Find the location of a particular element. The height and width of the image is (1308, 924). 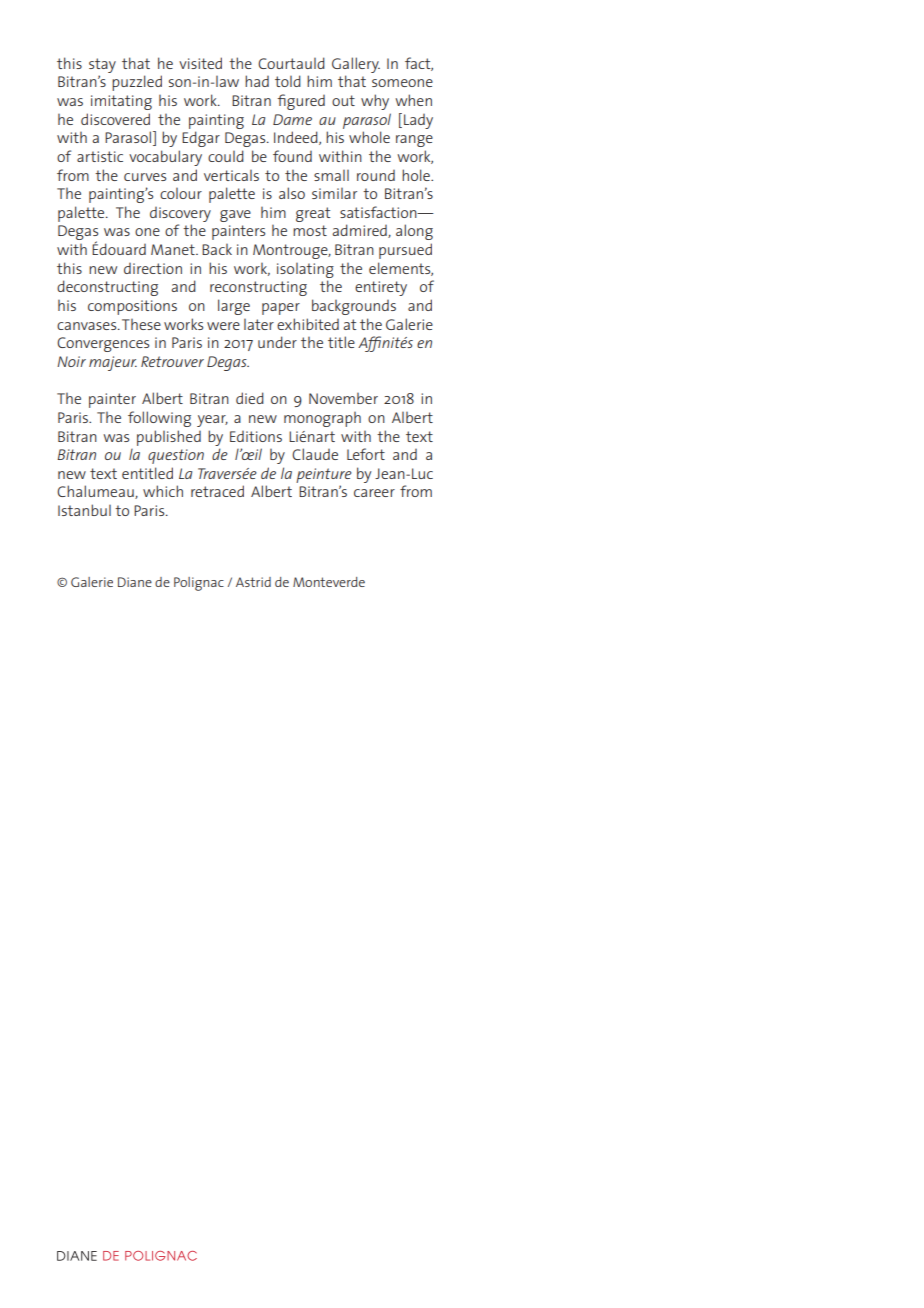

following is located at coordinates (159, 419).
